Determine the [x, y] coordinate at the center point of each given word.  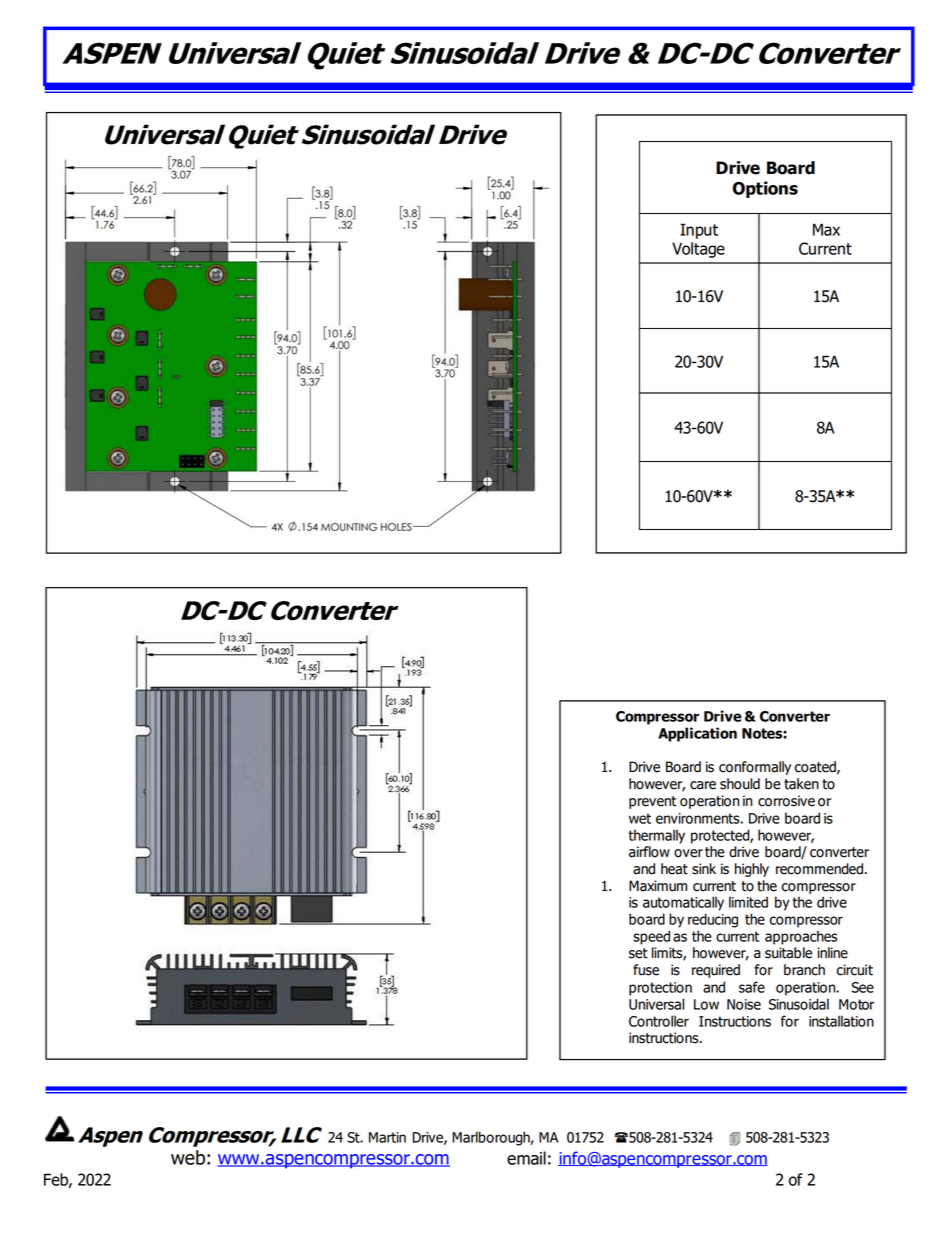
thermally [656, 836]
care [703, 785]
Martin [387, 1137]
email [526, 1158]
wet [640, 818]
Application [697, 734]
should [740, 784]
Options [765, 189]
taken [801, 784]
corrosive [786, 801]
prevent [653, 802]
